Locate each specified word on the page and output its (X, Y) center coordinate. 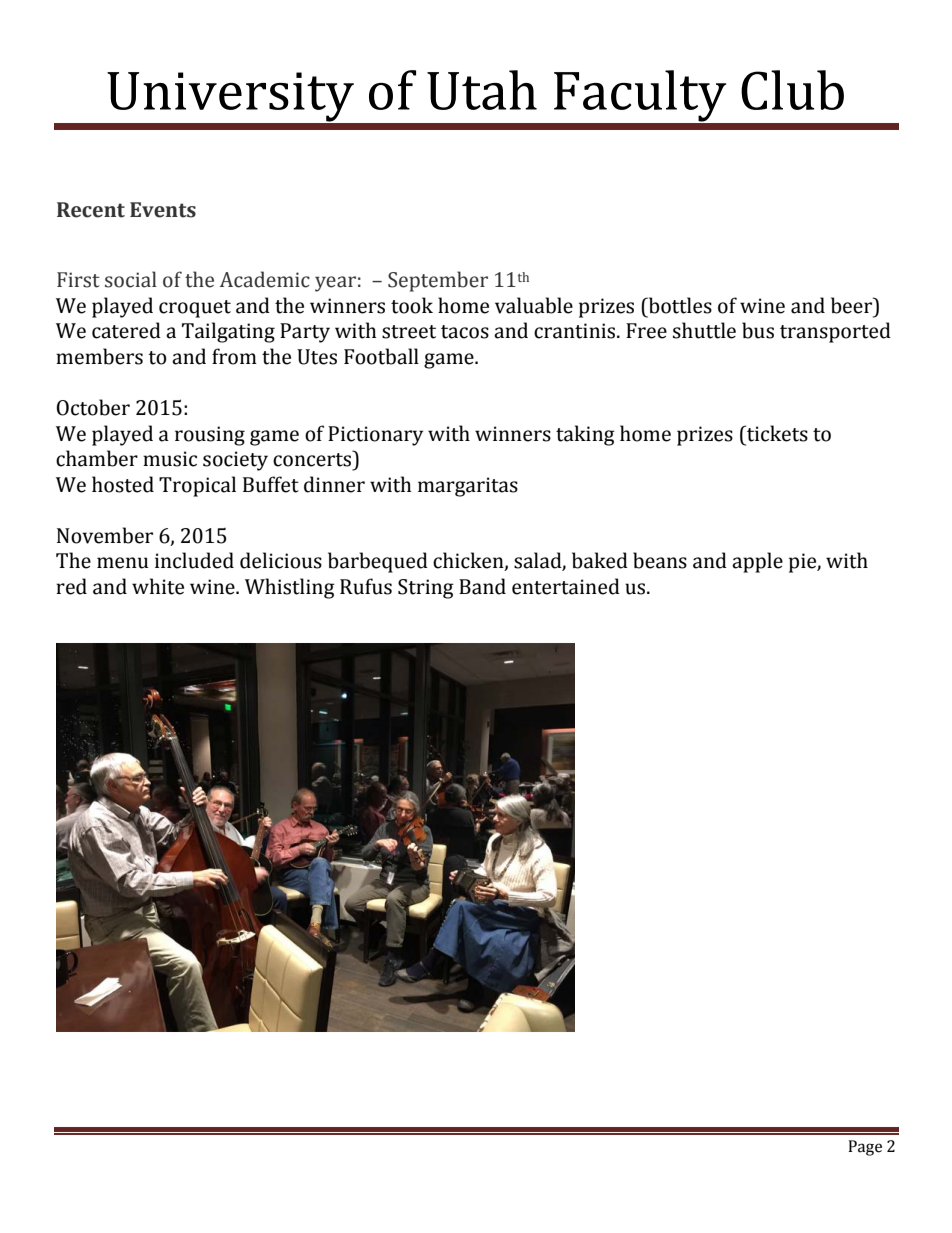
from (234, 356)
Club (792, 90)
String (426, 589)
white (158, 586)
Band (482, 586)
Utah (482, 90)
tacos (465, 332)
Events (163, 210)
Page (865, 1148)
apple (757, 562)
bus (758, 330)
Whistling (290, 588)
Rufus (366, 586)
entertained (566, 586)
